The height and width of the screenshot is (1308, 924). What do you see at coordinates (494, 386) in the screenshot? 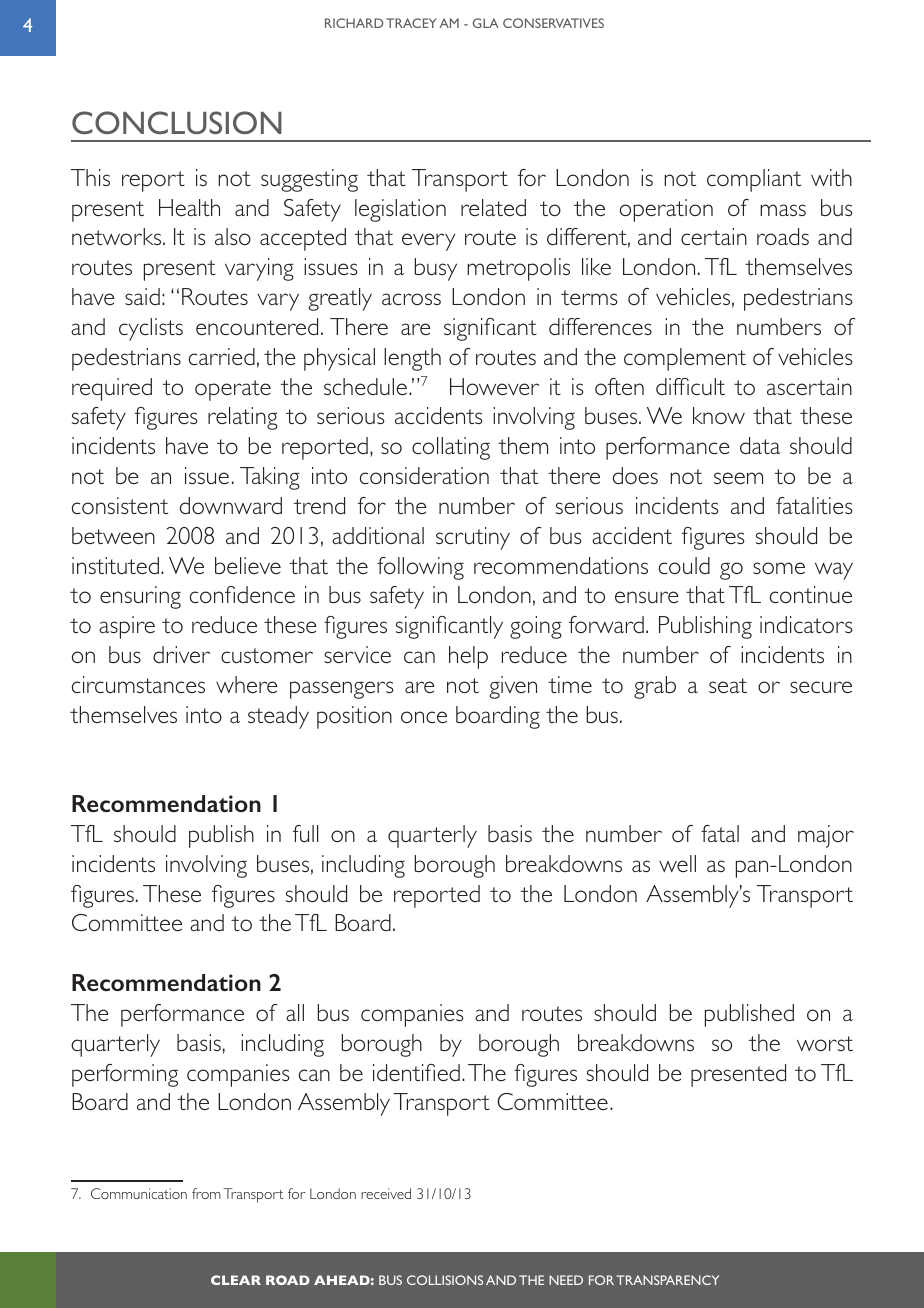
I see `However` at bounding box center [494, 386].
